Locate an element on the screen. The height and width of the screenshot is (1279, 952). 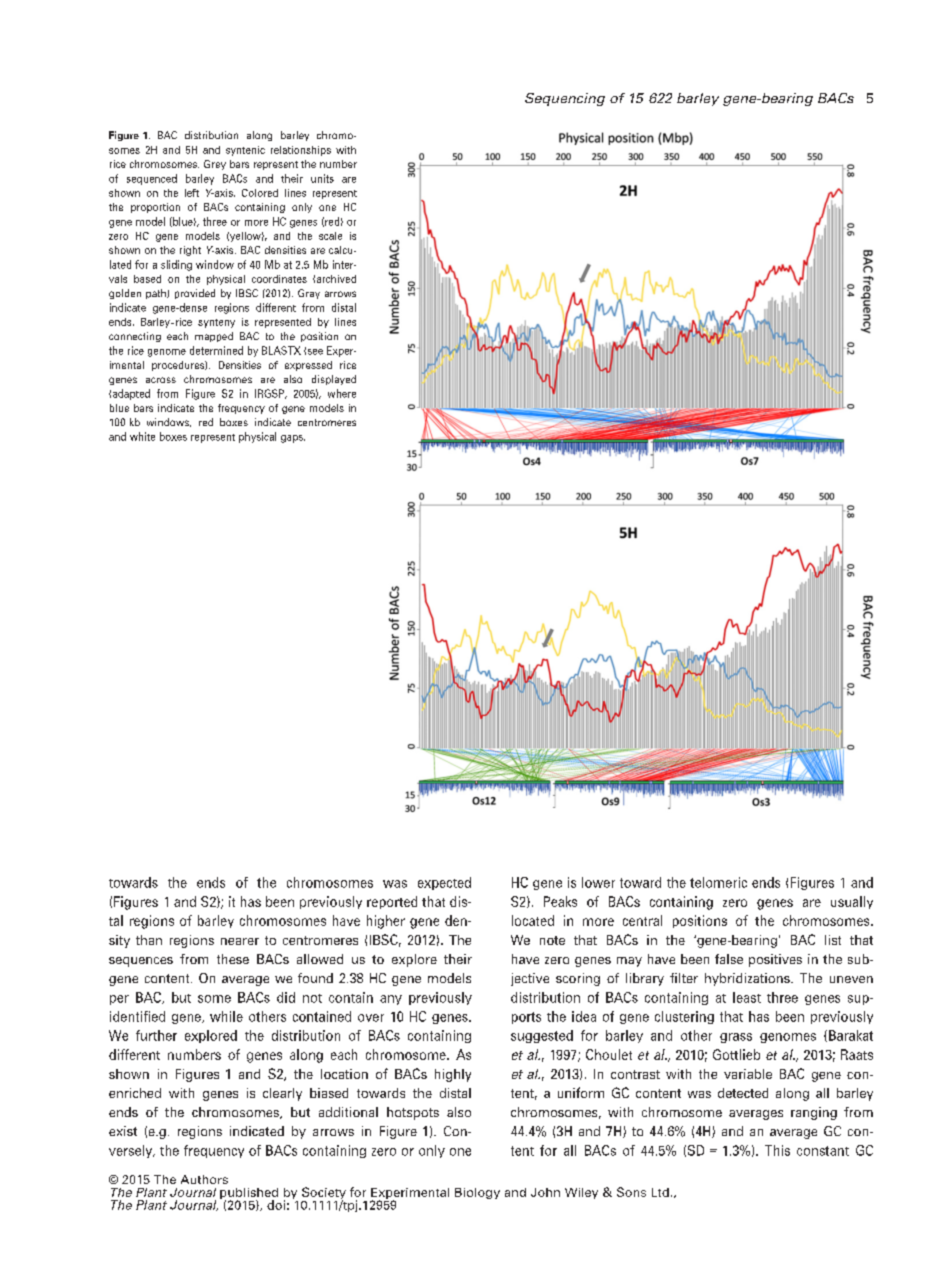
white is located at coordinates (142, 436).
